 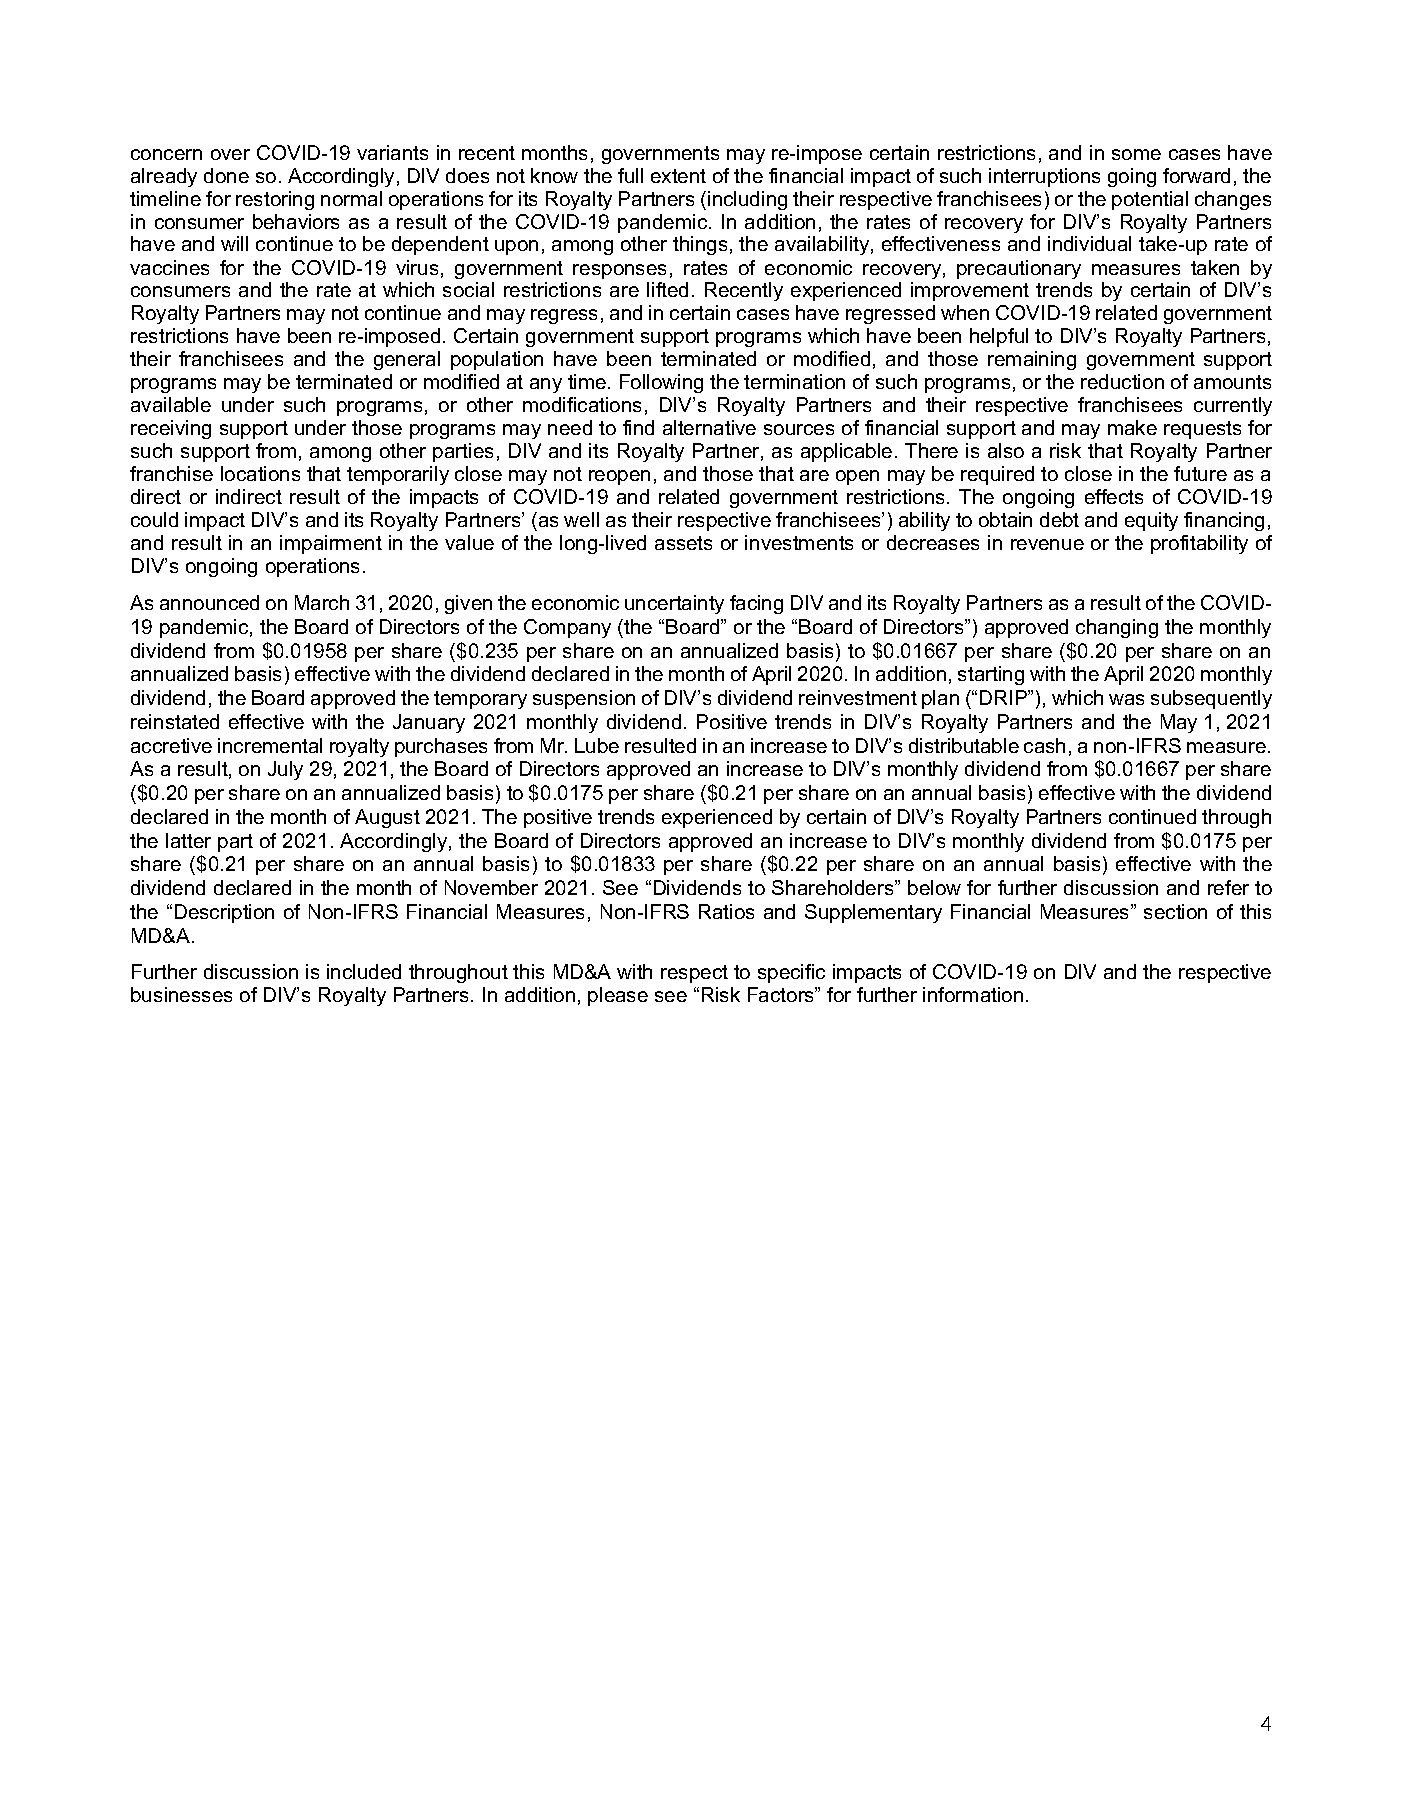 What do you see at coordinates (791, 973) in the document?
I see `specific` at bounding box center [791, 973].
